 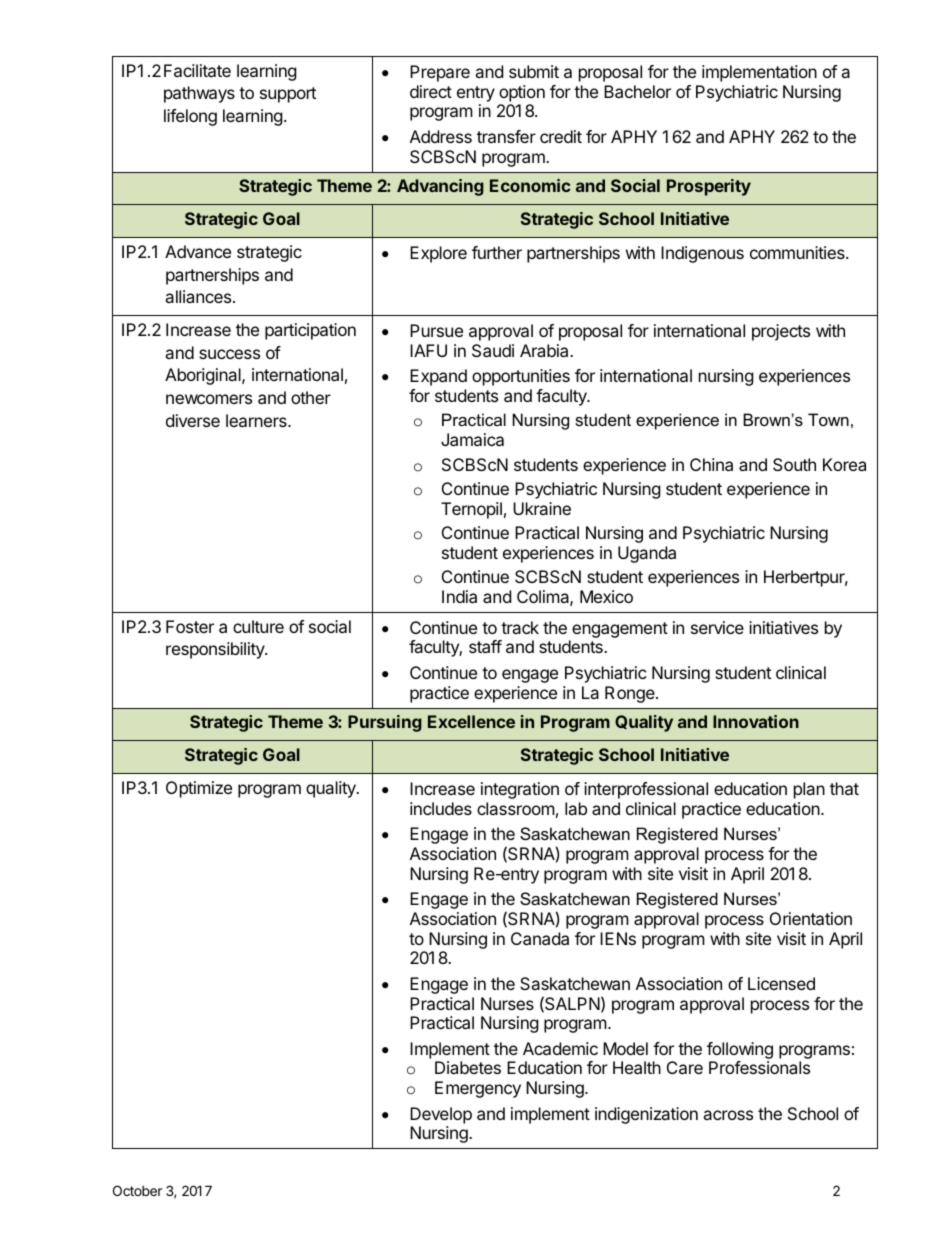 What do you see at coordinates (522, 93) in the image?
I see `option` at bounding box center [522, 93].
